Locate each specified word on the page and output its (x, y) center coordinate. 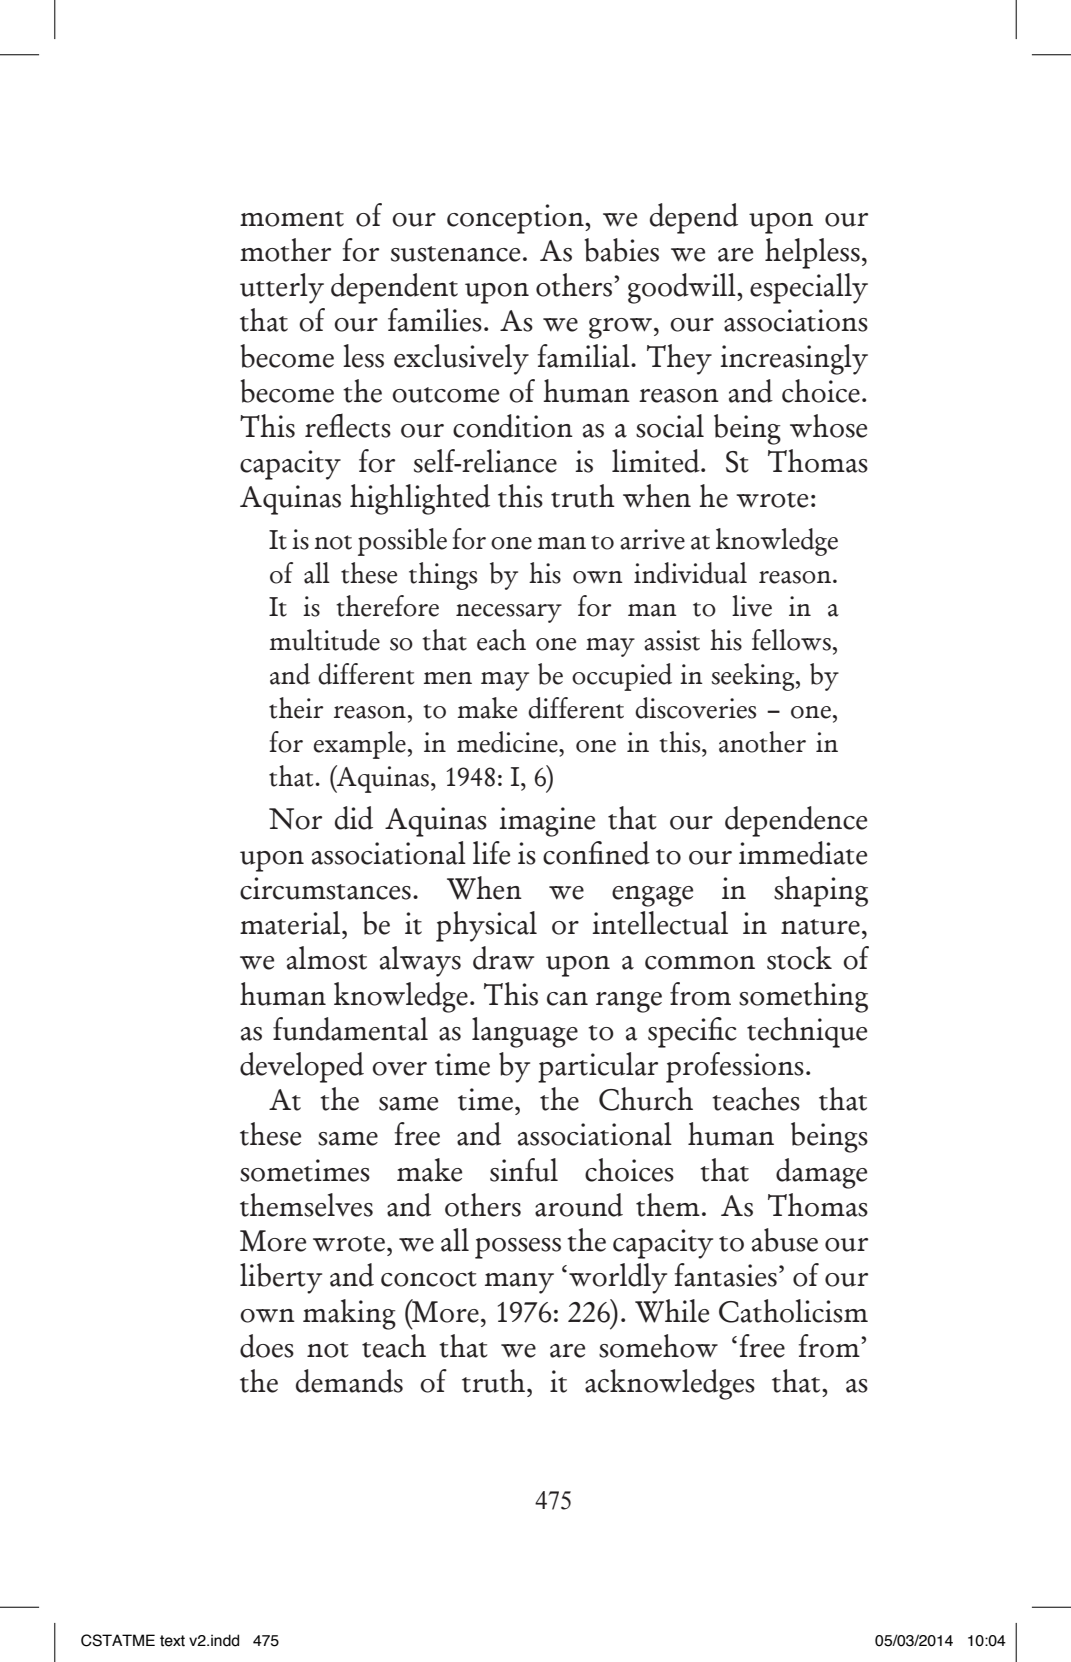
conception (516, 219)
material (291, 923)
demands (349, 1381)
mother (285, 250)
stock (799, 958)
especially (809, 288)
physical (486, 926)
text (172, 1641)
